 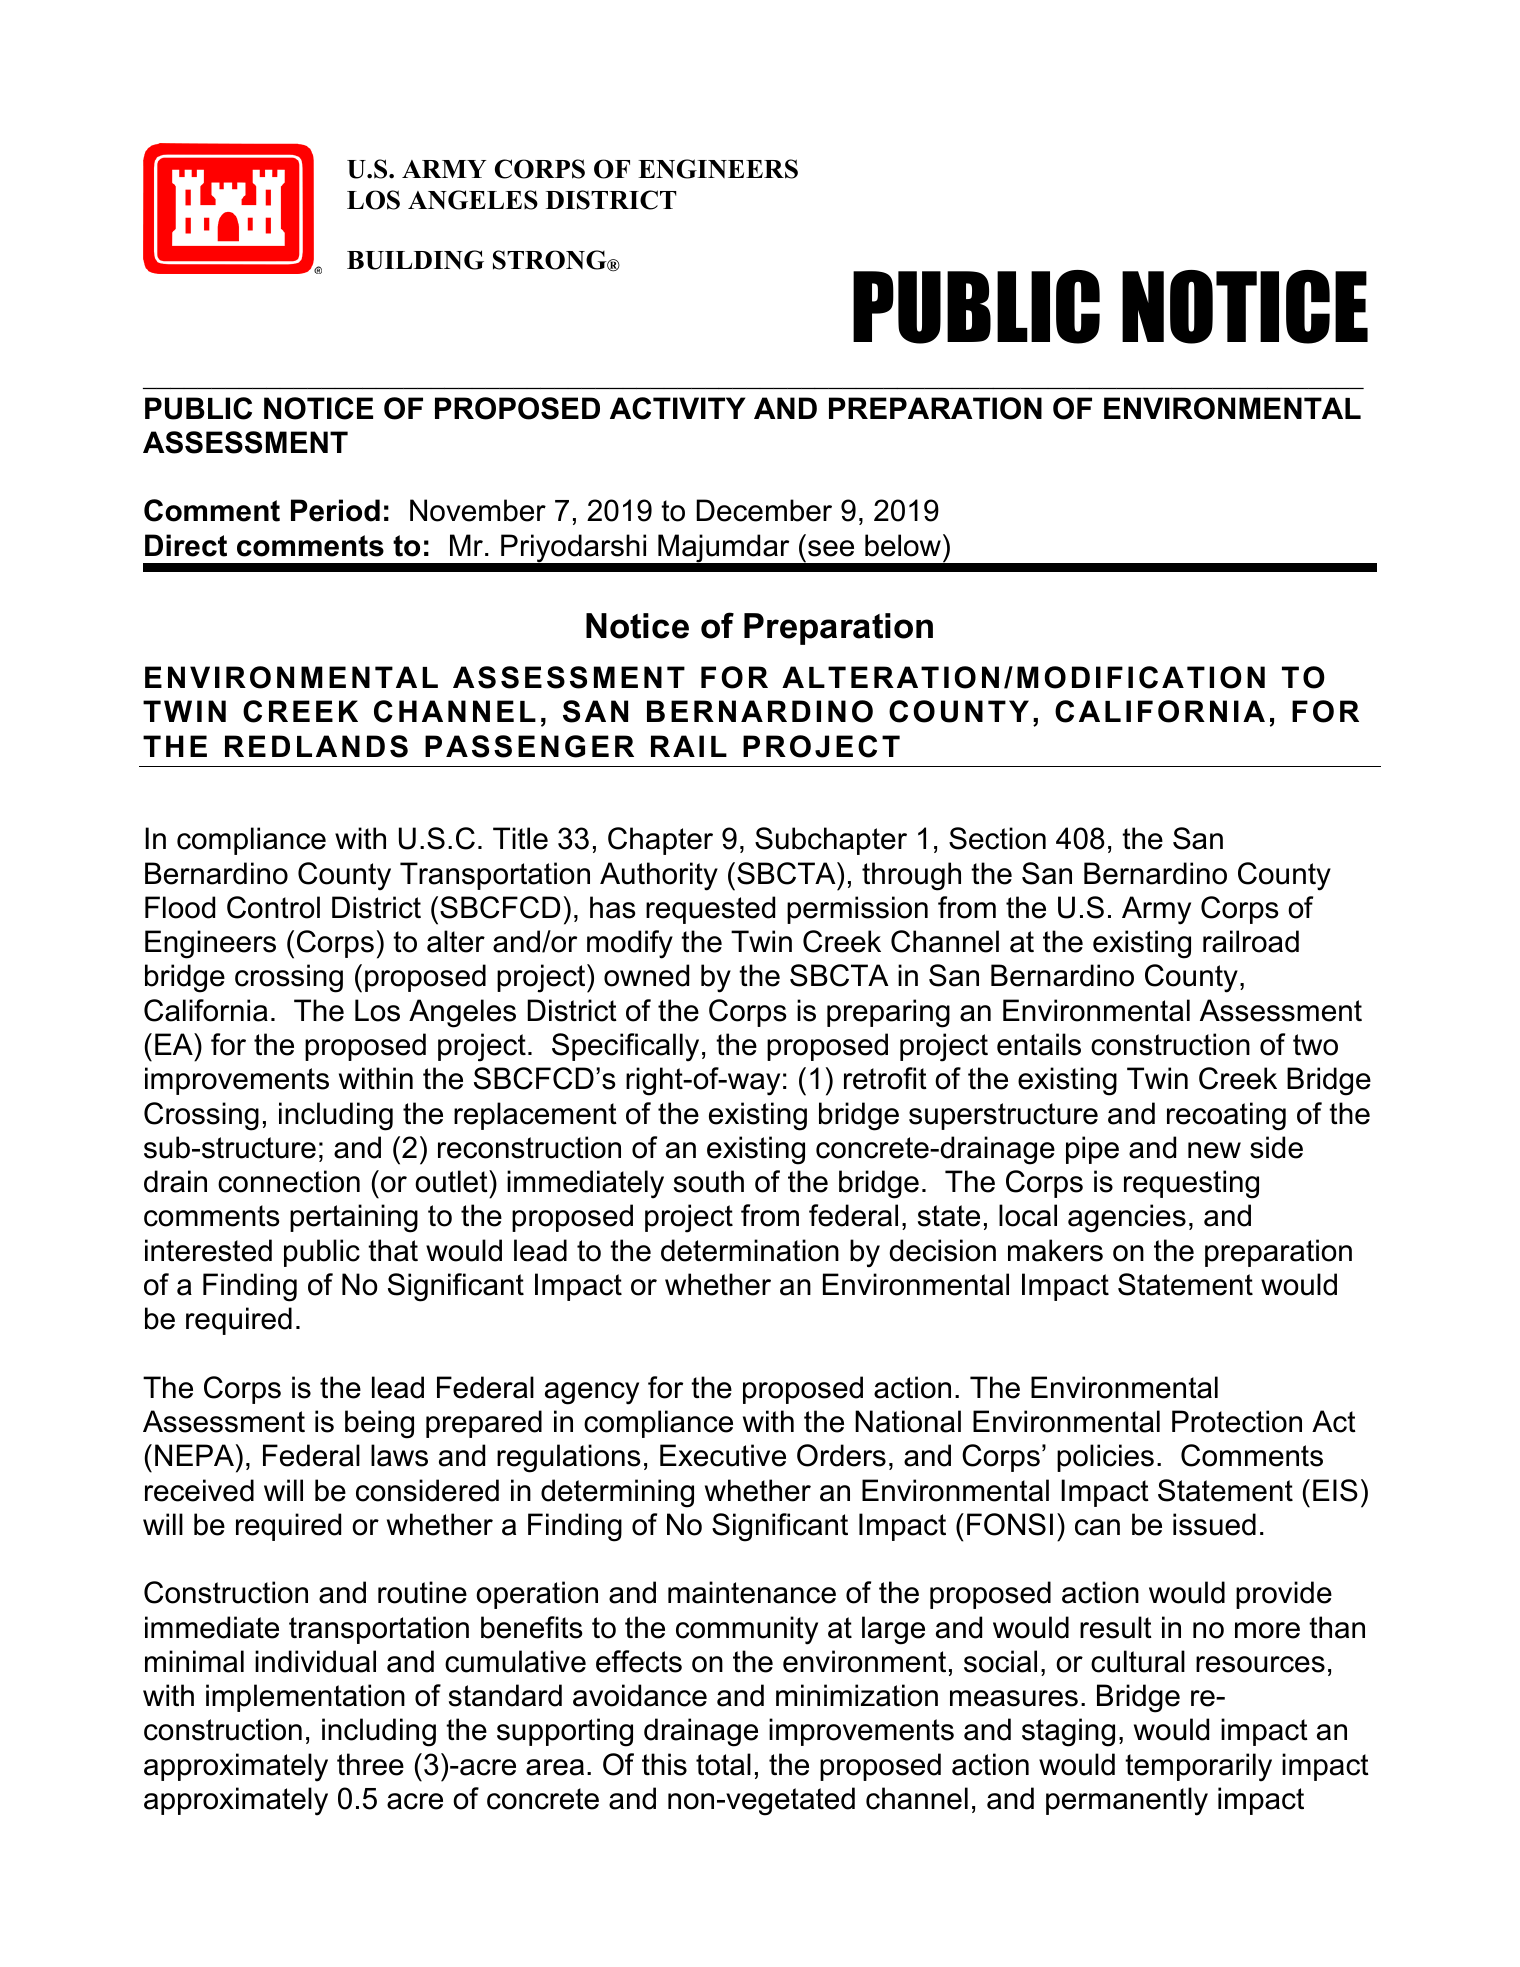 I want to click on below, so click(x=903, y=545).
